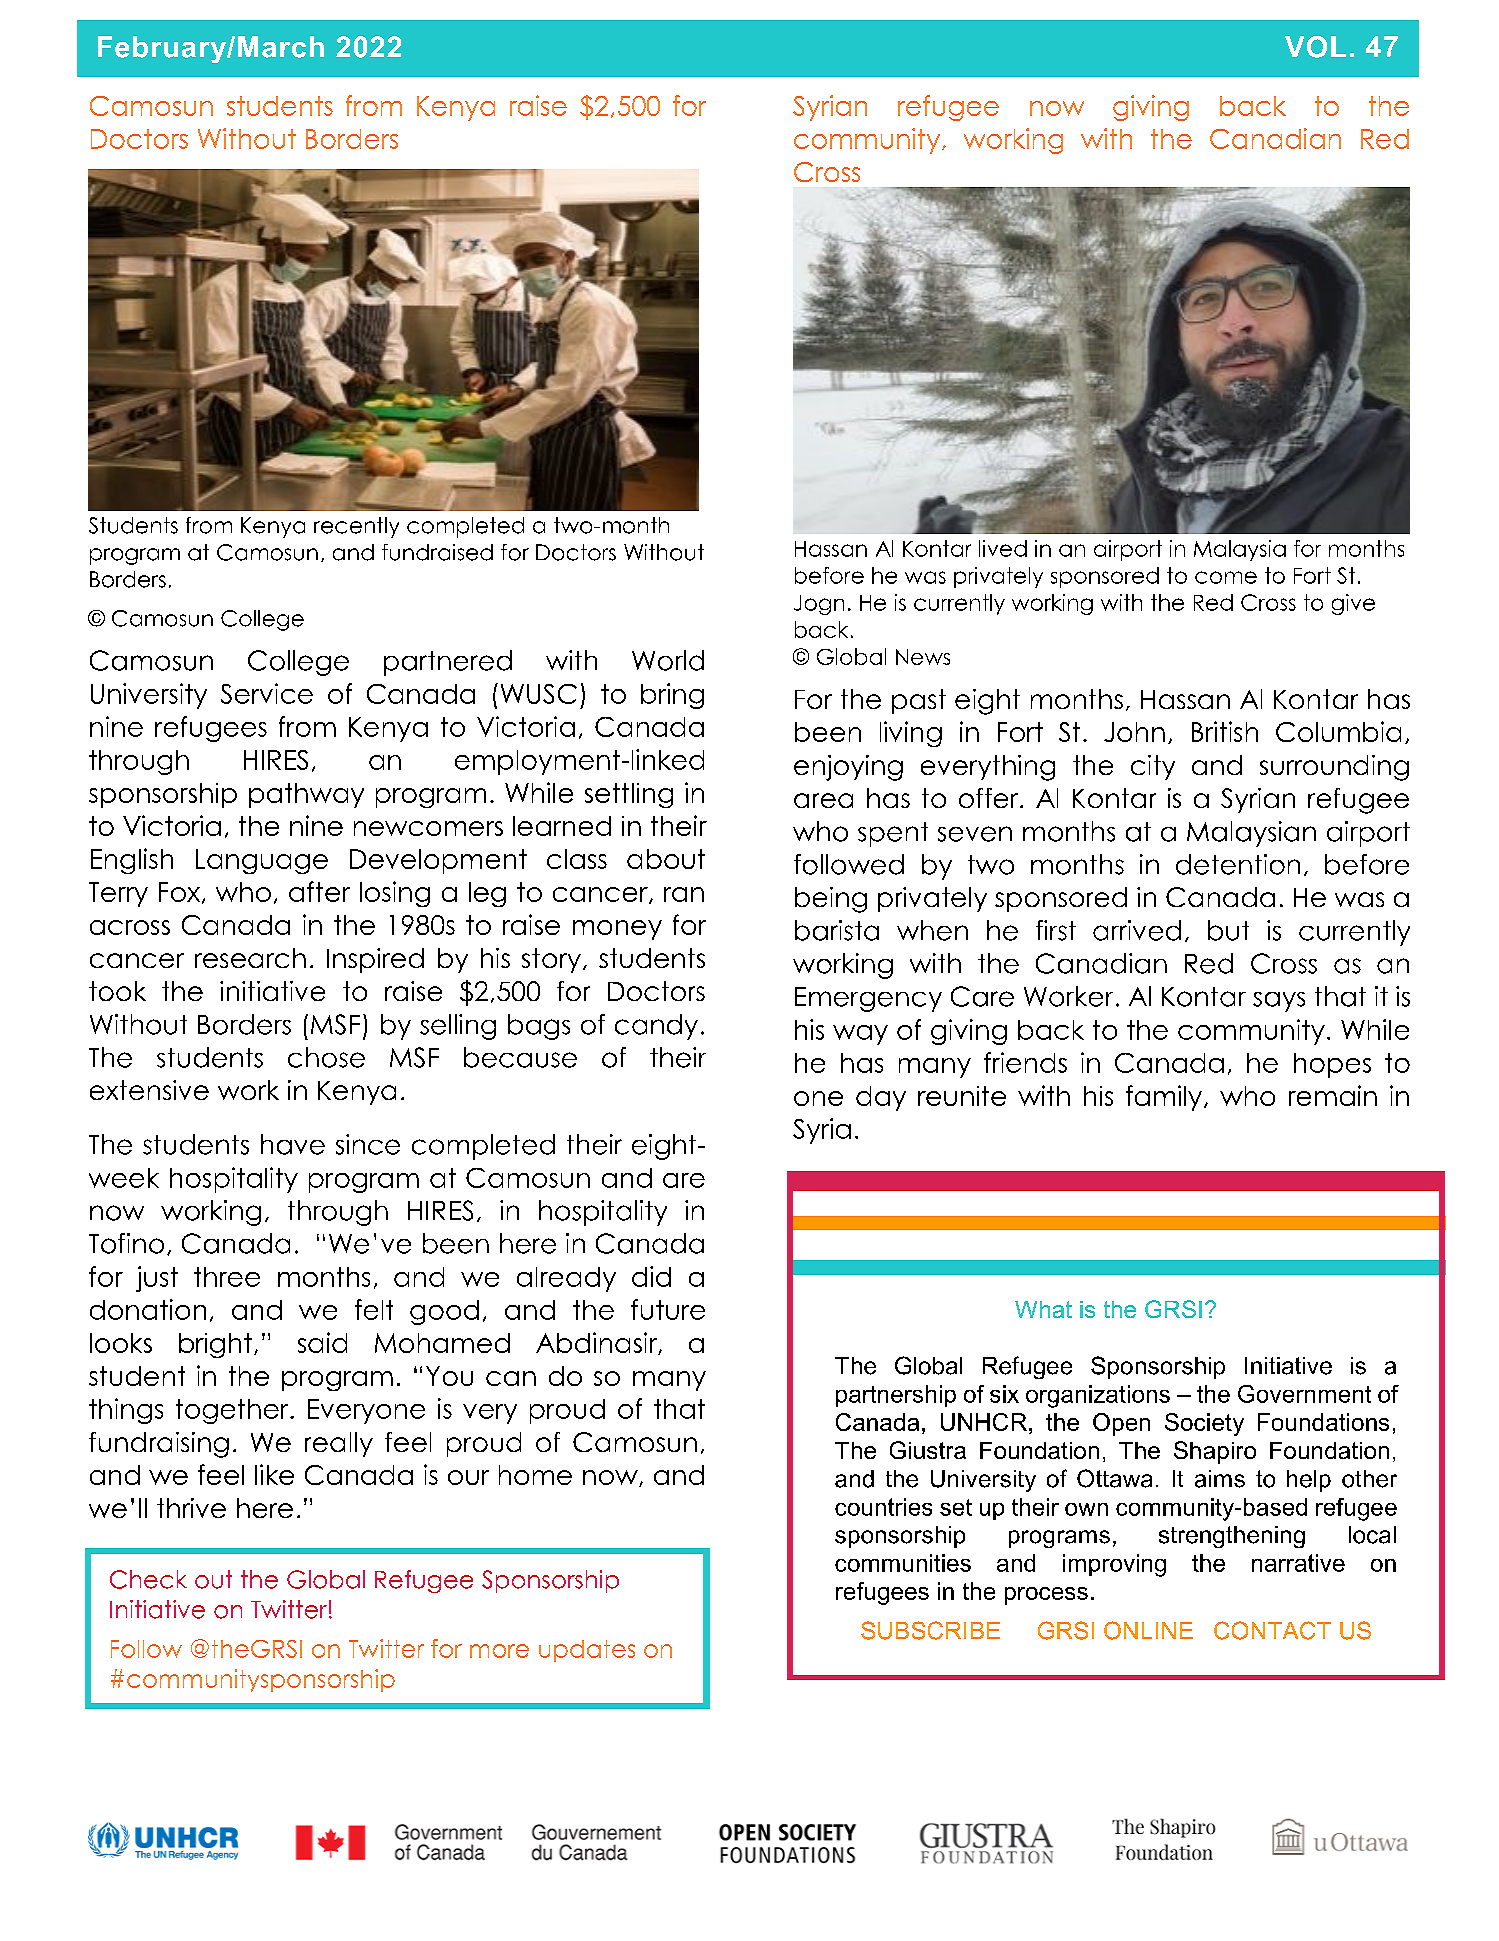  Describe the element at coordinates (148, 1579) in the screenshot. I see `Check` at that location.
